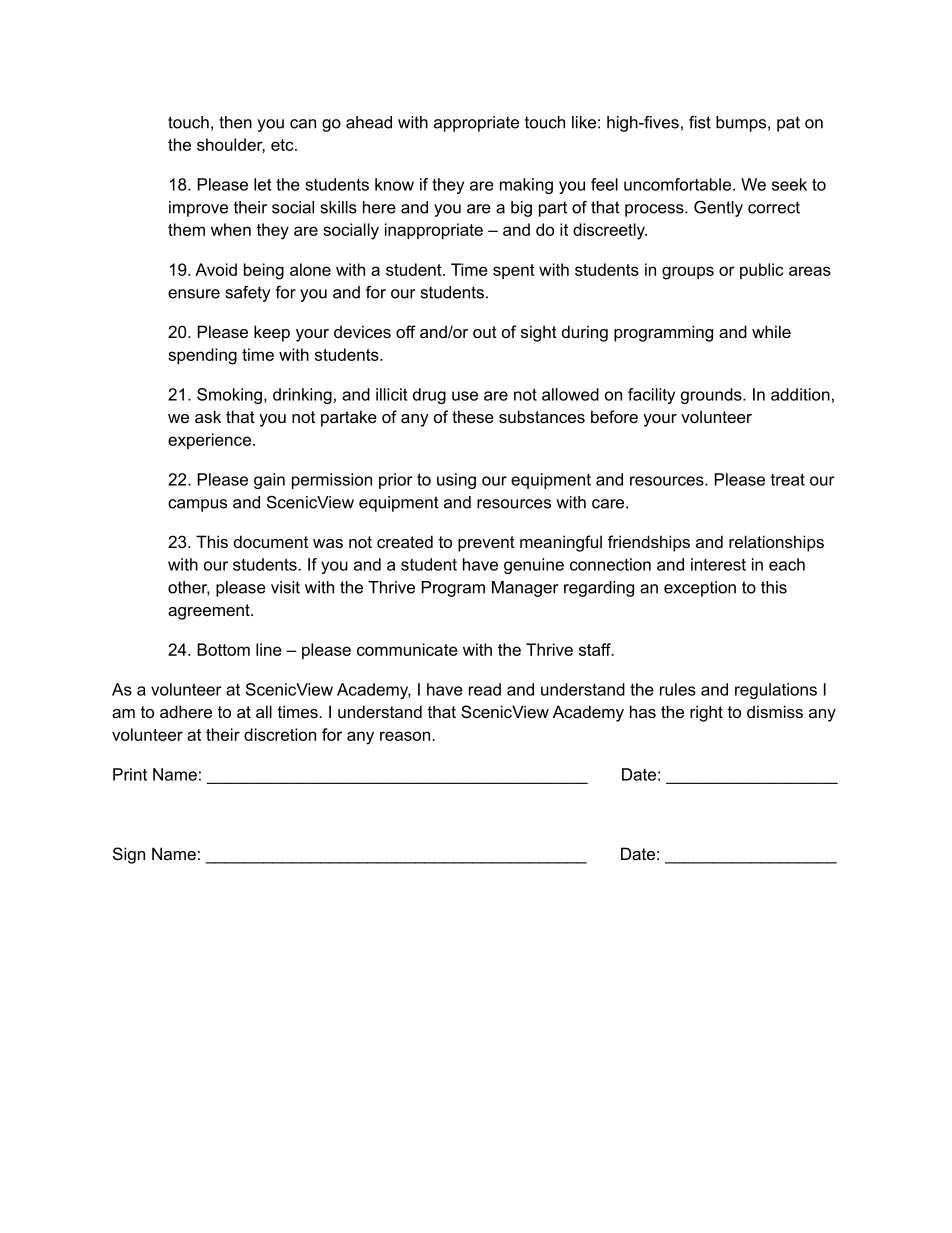 Image resolution: width=952 pixels, height=1233 pixels. I want to click on exception, so click(700, 589).
